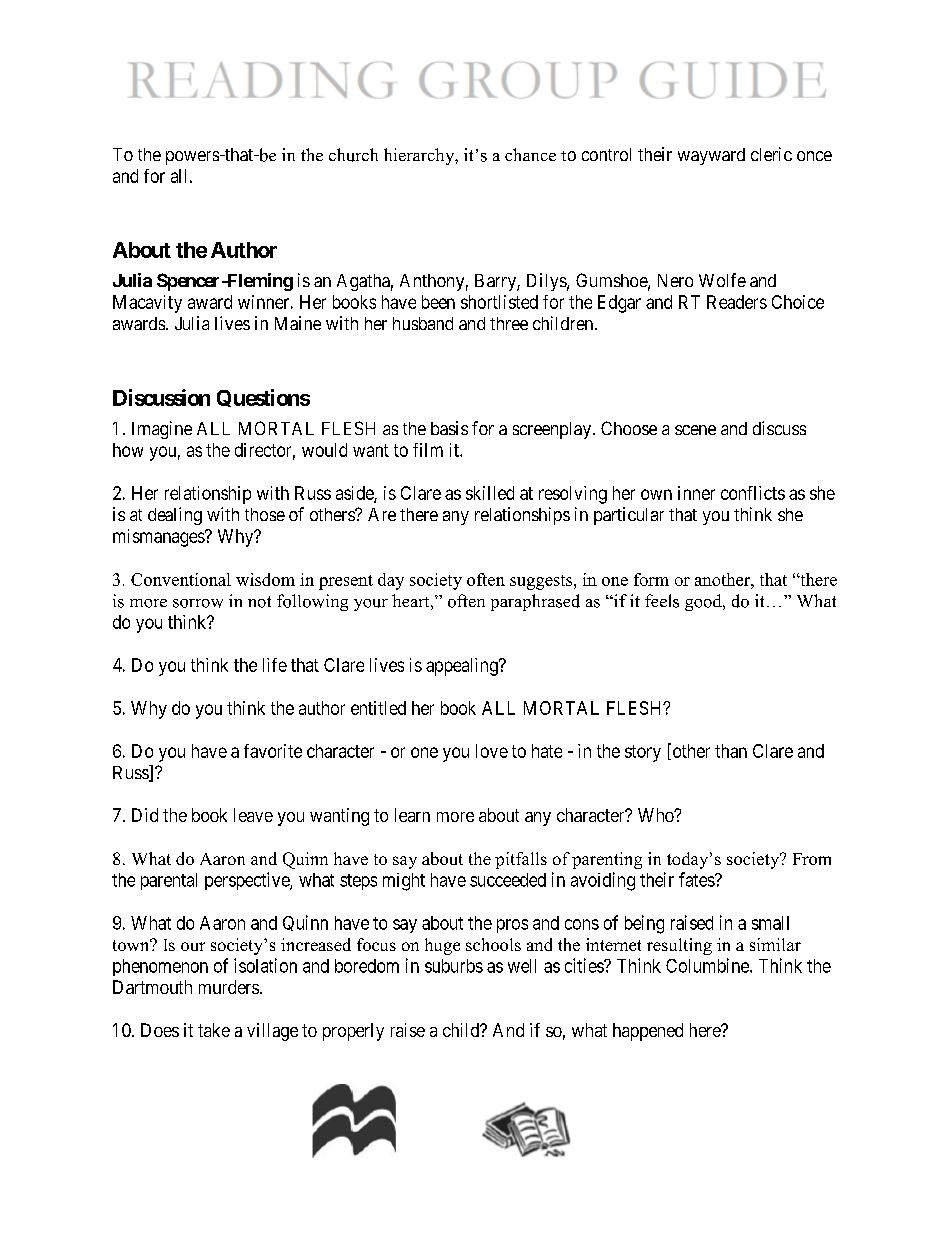 The height and width of the page is (1233, 952). Describe the element at coordinates (229, 987) in the page. I see `murders` at that location.
